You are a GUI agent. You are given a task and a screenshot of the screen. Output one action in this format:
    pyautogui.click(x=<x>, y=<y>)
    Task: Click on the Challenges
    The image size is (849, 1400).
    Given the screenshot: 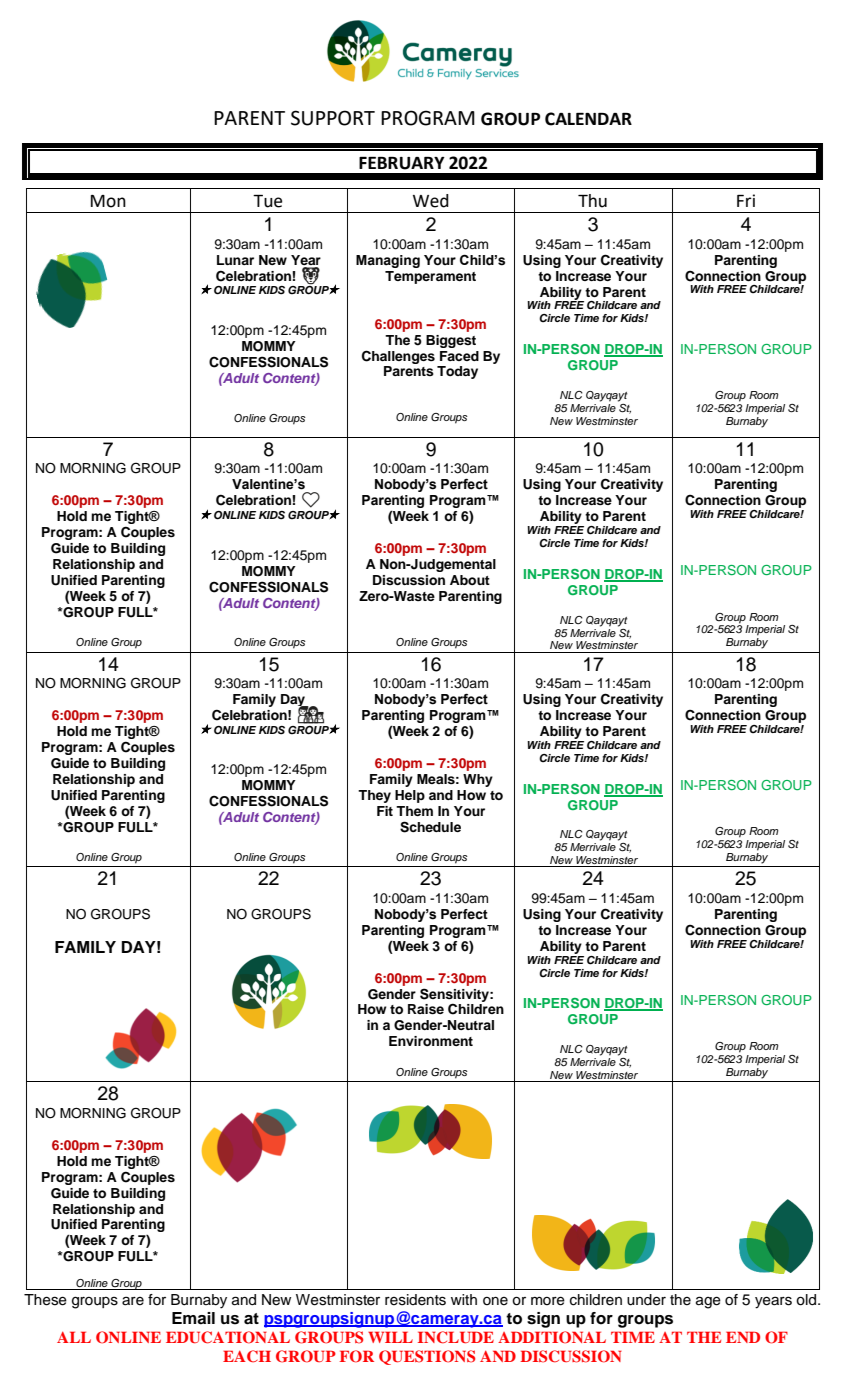 What is the action you would take?
    pyautogui.click(x=398, y=357)
